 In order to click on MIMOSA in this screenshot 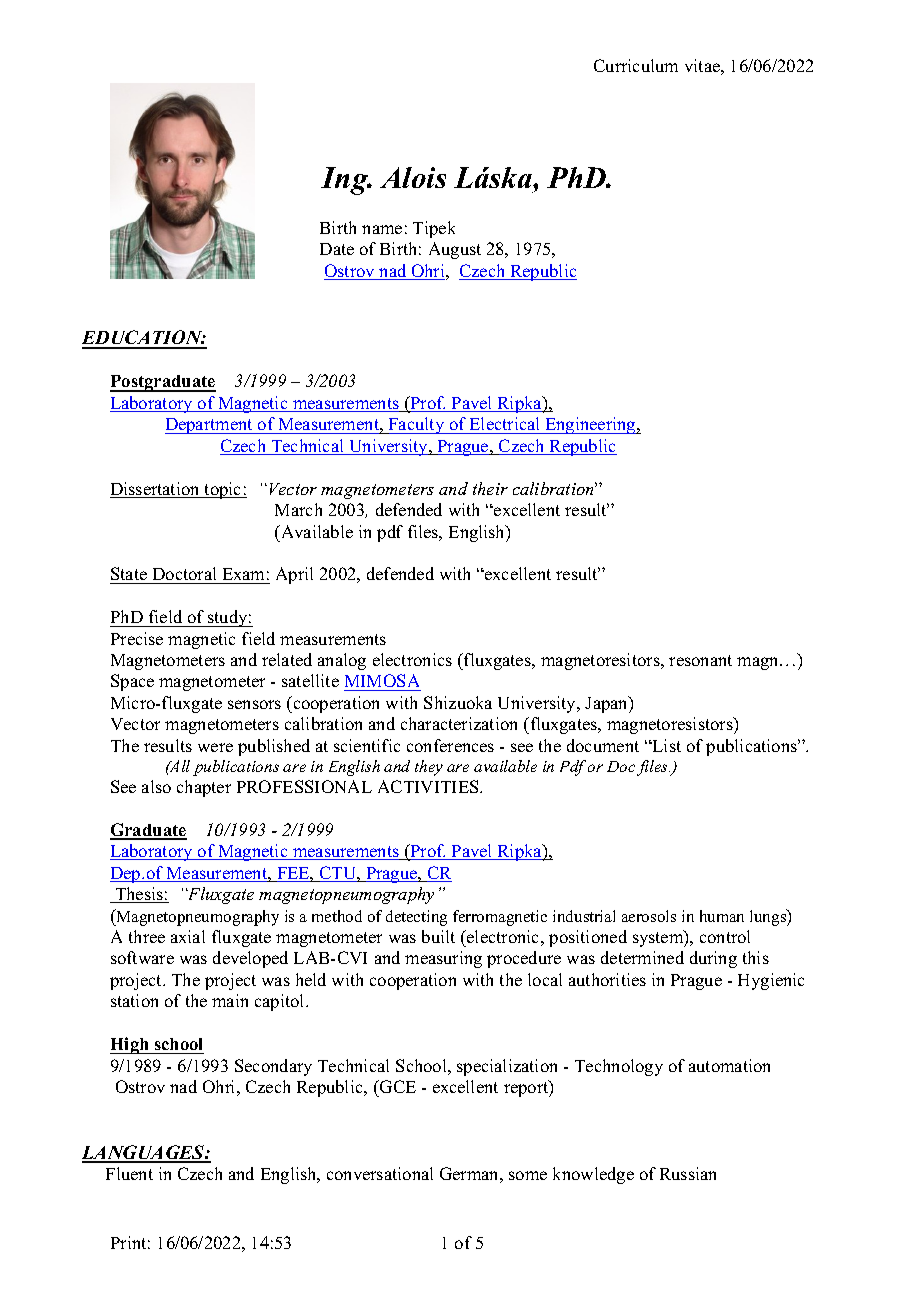, I will do `click(382, 682)`.
